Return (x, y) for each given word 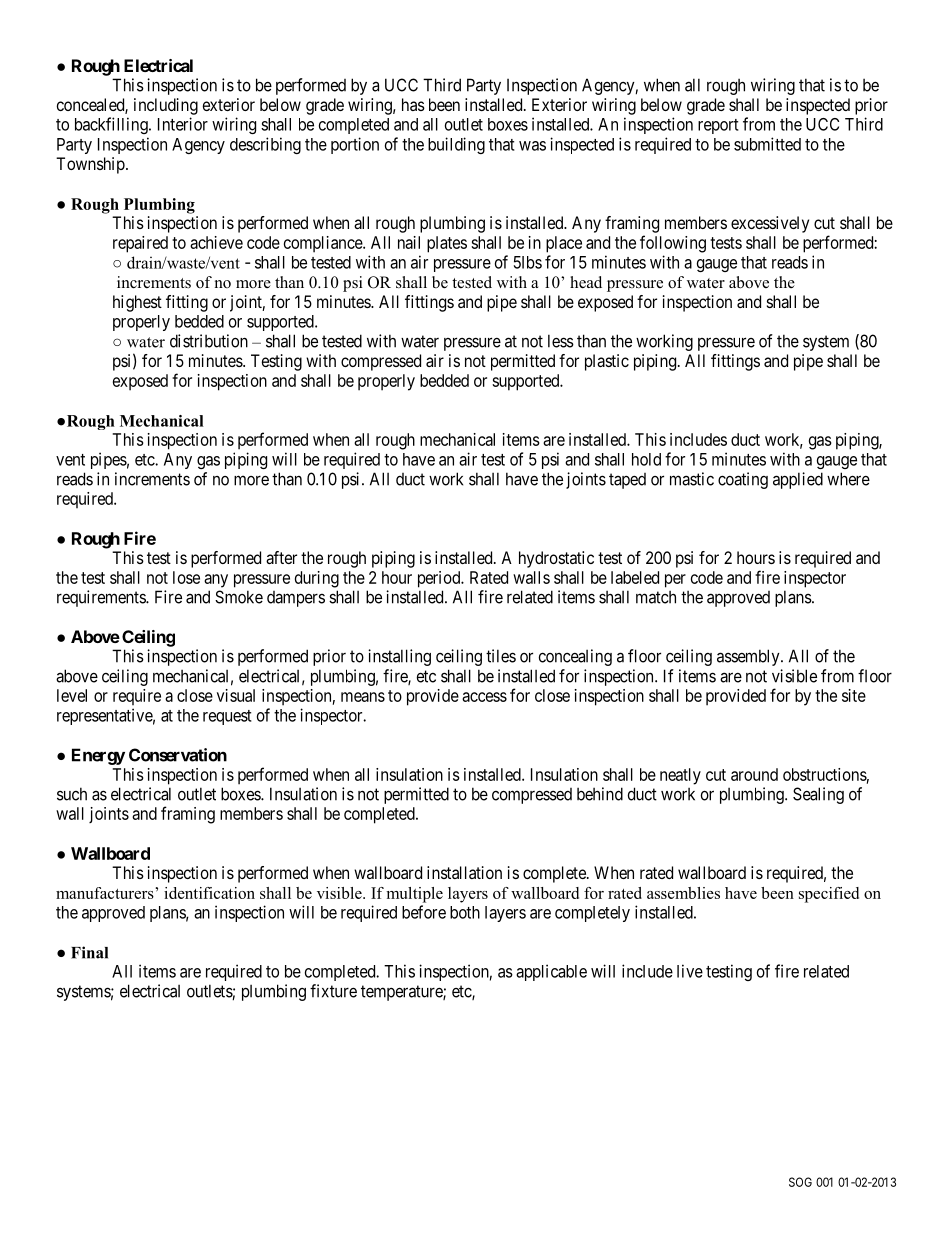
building (456, 145)
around (754, 774)
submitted (767, 144)
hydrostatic (556, 559)
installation (464, 872)
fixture (333, 991)
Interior (183, 124)
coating (743, 480)
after (281, 557)
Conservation (178, 755)
